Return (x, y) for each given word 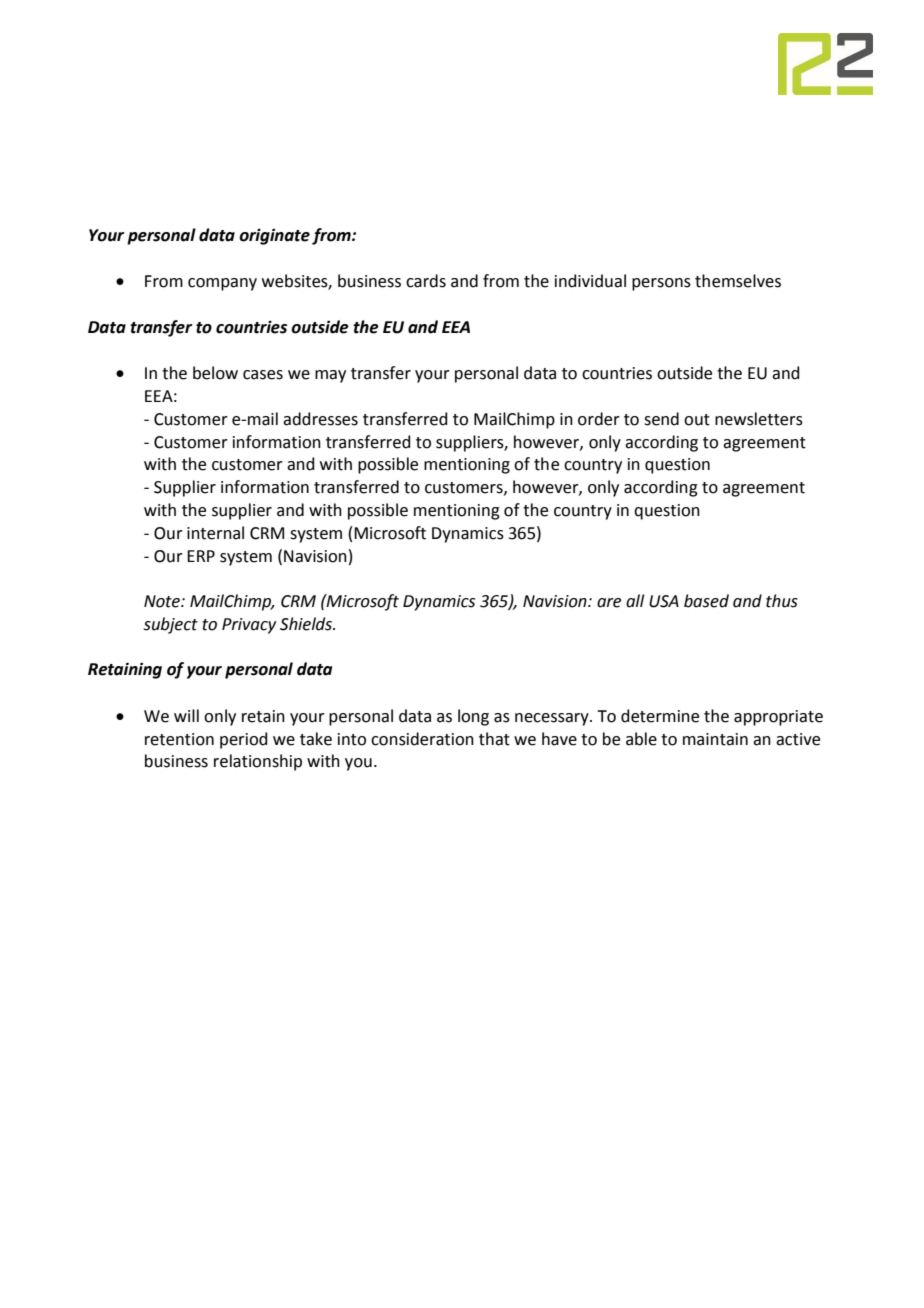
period (244, 740)
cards (426, 281)
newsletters (759, 419)
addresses (320, 419)
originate (274, 236)
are (609, 603)
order (599, 419)
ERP (201, 556)
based (706, 601)
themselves (738, 281)
